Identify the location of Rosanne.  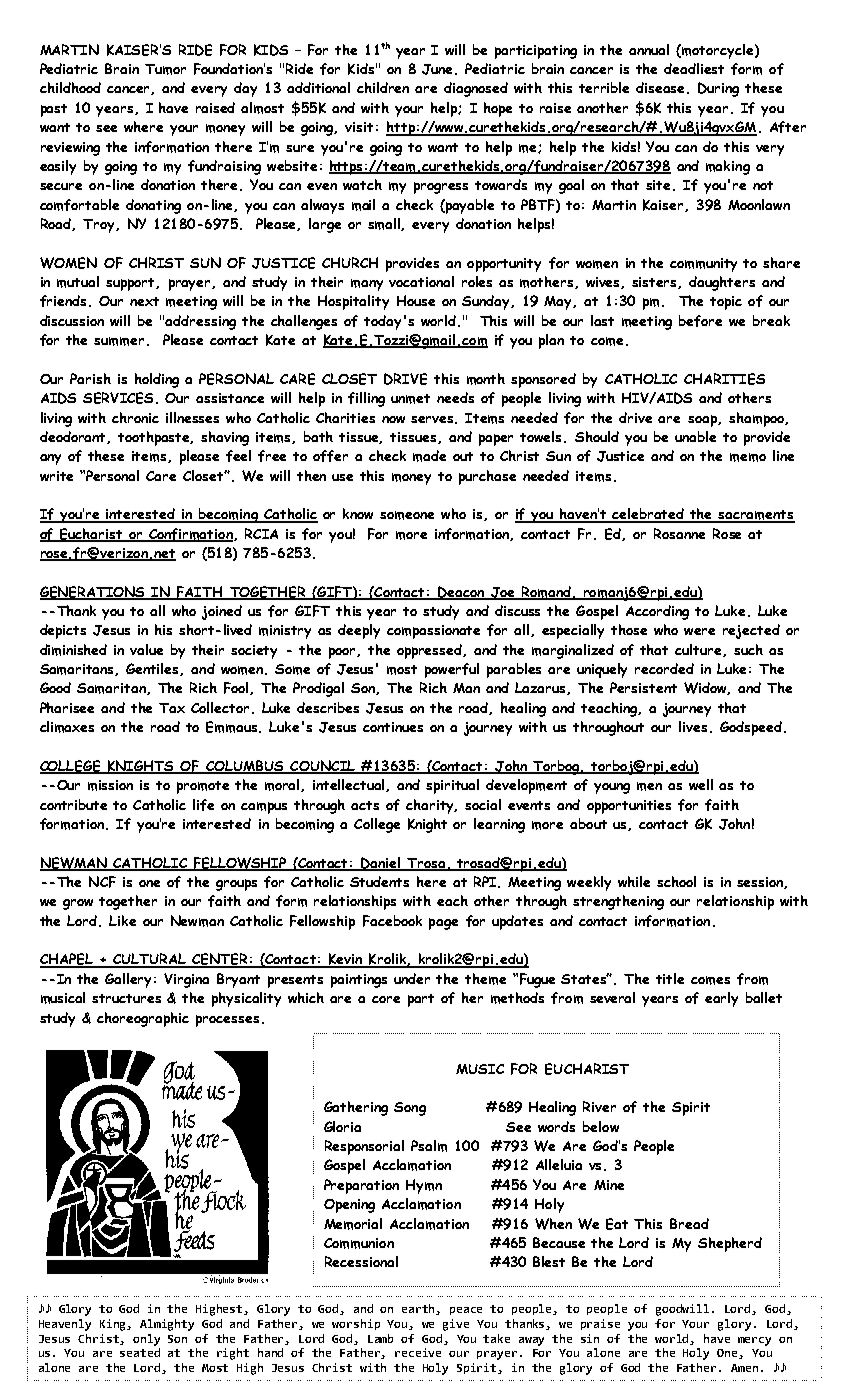
(679, 533).
